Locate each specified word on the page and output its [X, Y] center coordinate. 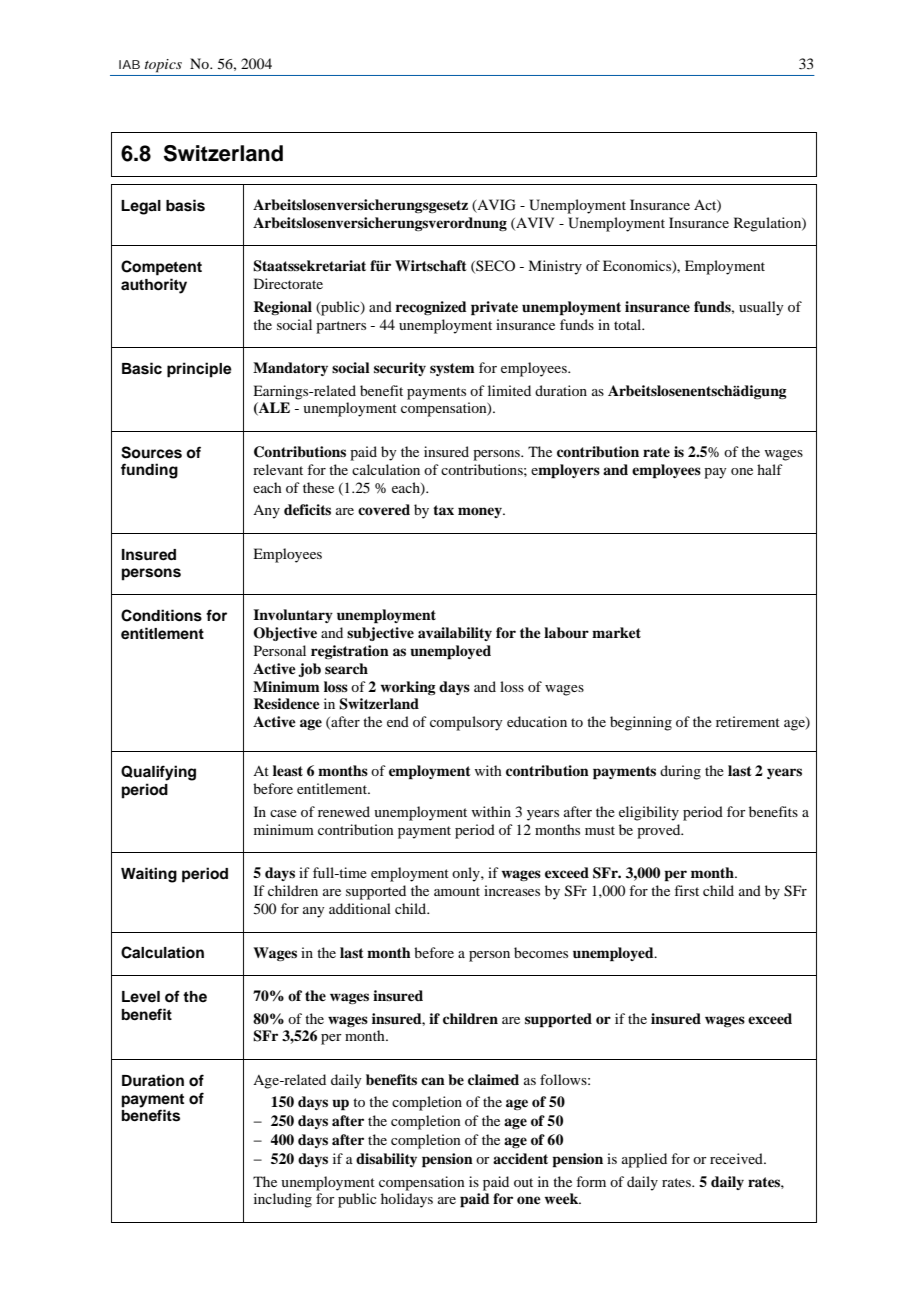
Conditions [161, 615]
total [629, 324]
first [686, 890]
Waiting [149, 875]
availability [455, 634]
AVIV [534, 223]
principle [199, 370]
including [283, 1200]
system [452, 369]
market [616, 632]
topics [163, 66]
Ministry [555, 267]
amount [457, 891]
